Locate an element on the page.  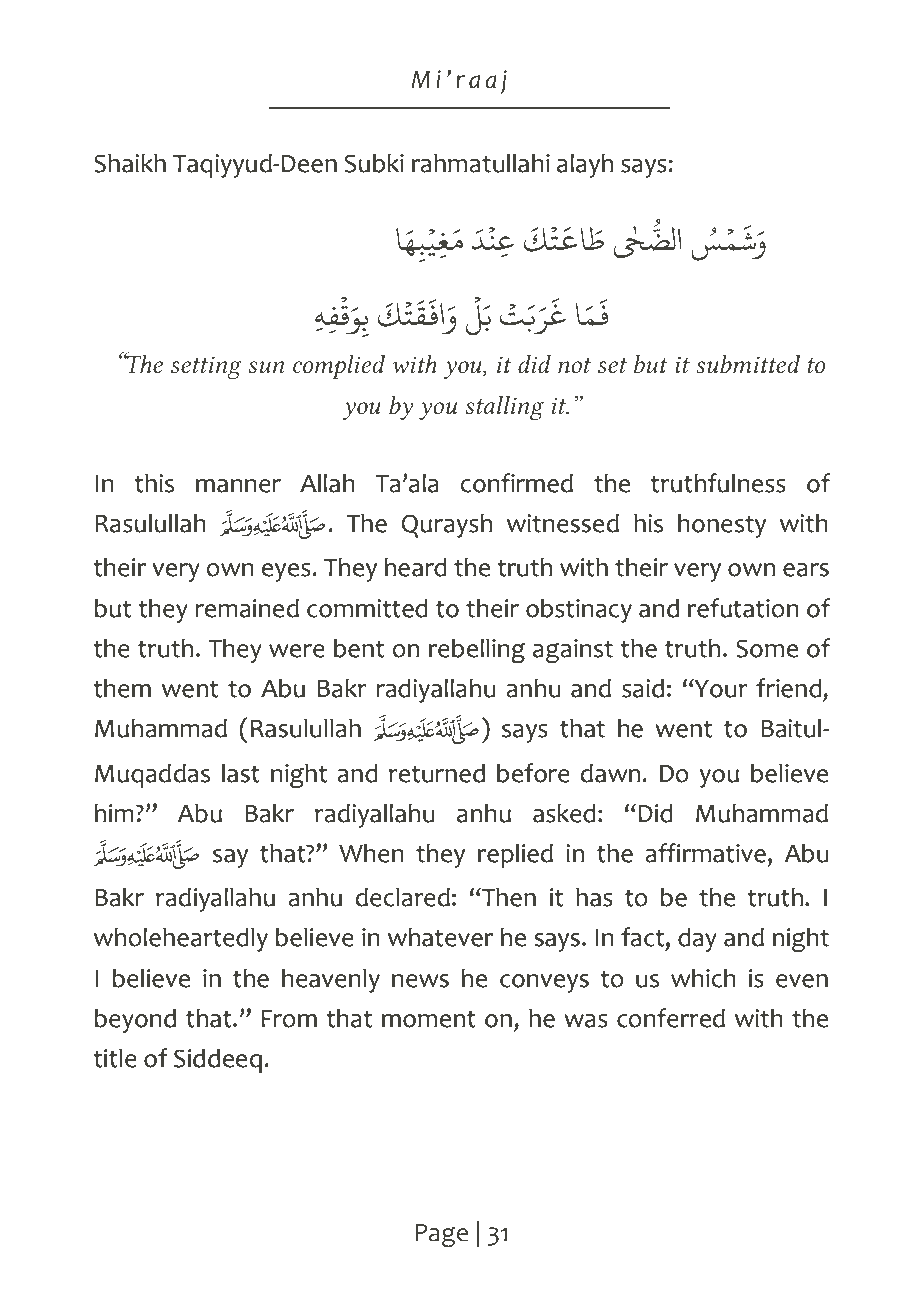
rebelling is located at coordinates (477, 651).
